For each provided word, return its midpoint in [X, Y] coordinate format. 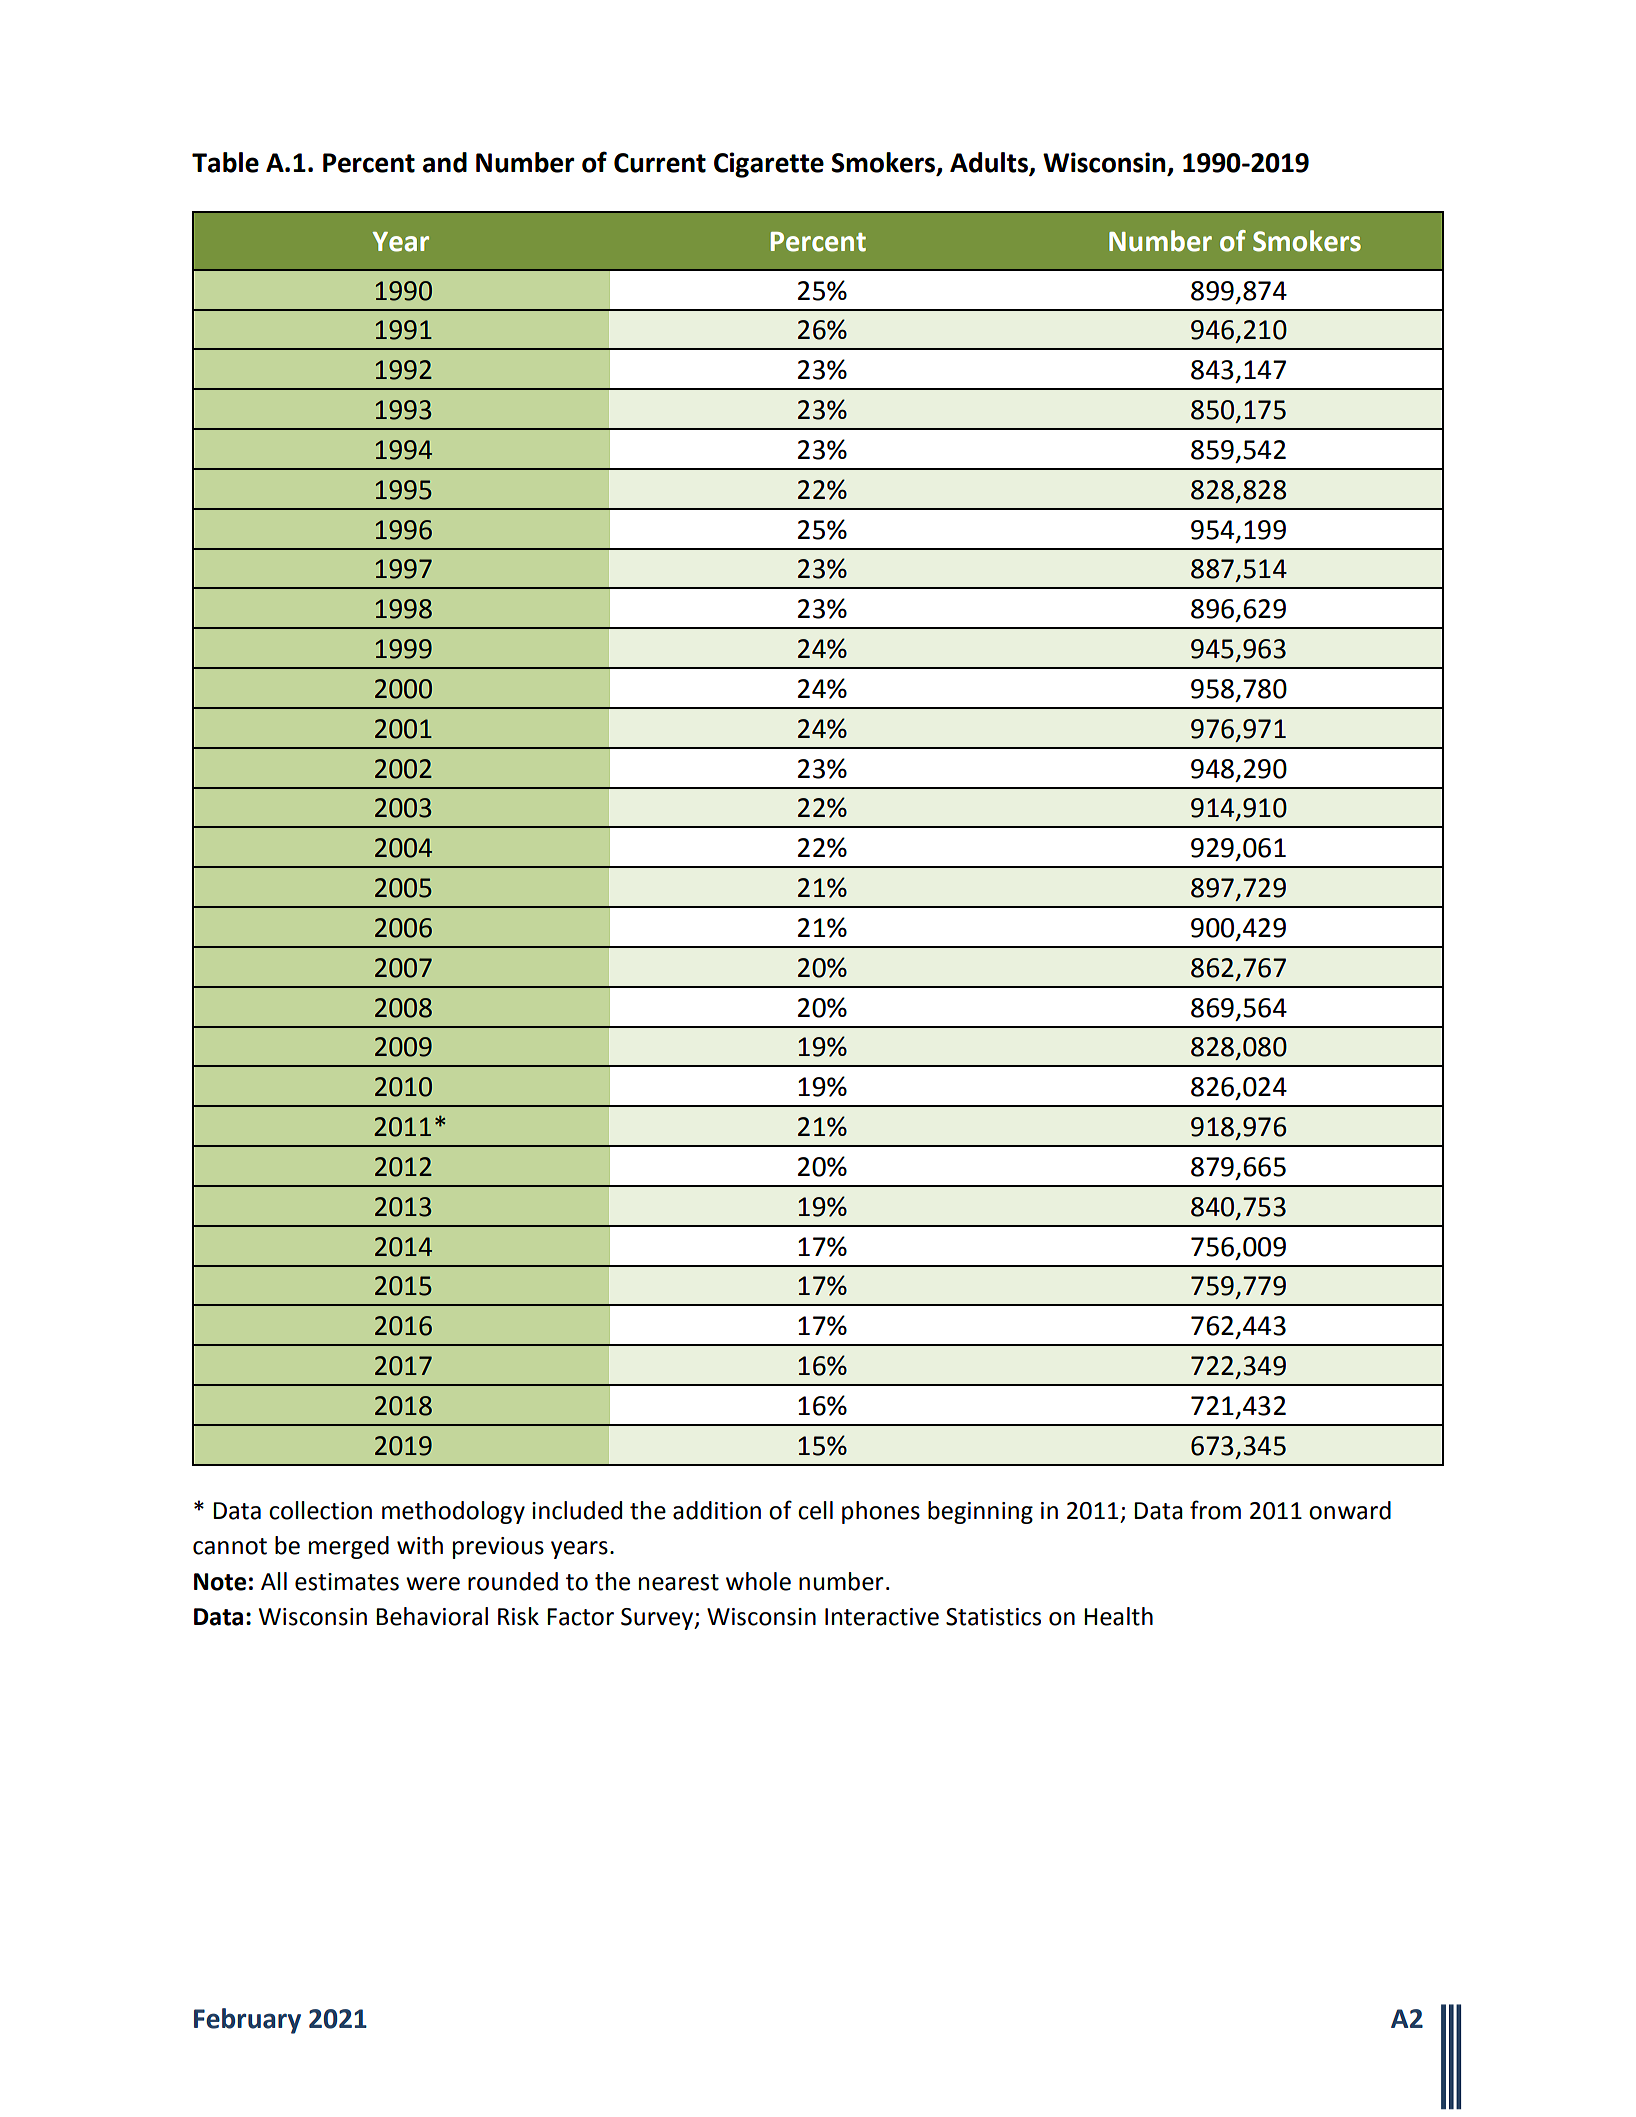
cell [815, 1510]
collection [320, 1510]
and [445, 162]
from [1215, 1510]
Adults [990, 163]
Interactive [882, 1617]
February [247, 2021]
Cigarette [769, 165]
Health [1118, 1616]
